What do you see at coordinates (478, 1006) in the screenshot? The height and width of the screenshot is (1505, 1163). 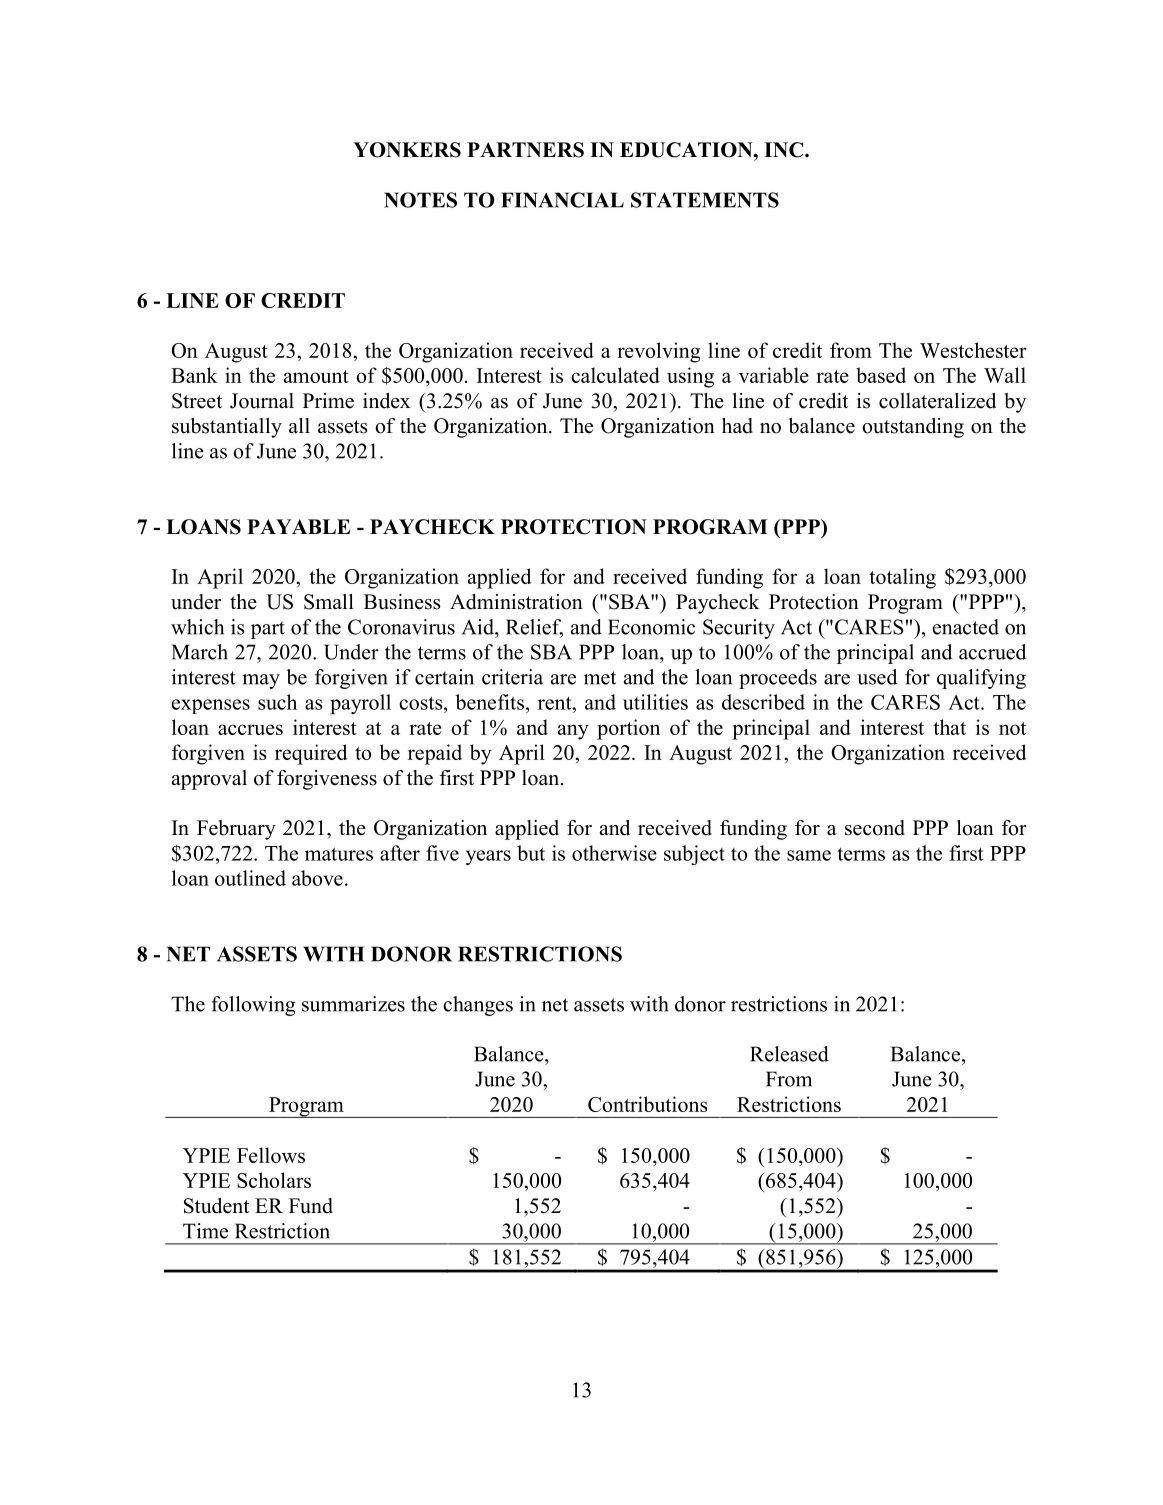 I see `changes` at bounding box center [478, 1006].
